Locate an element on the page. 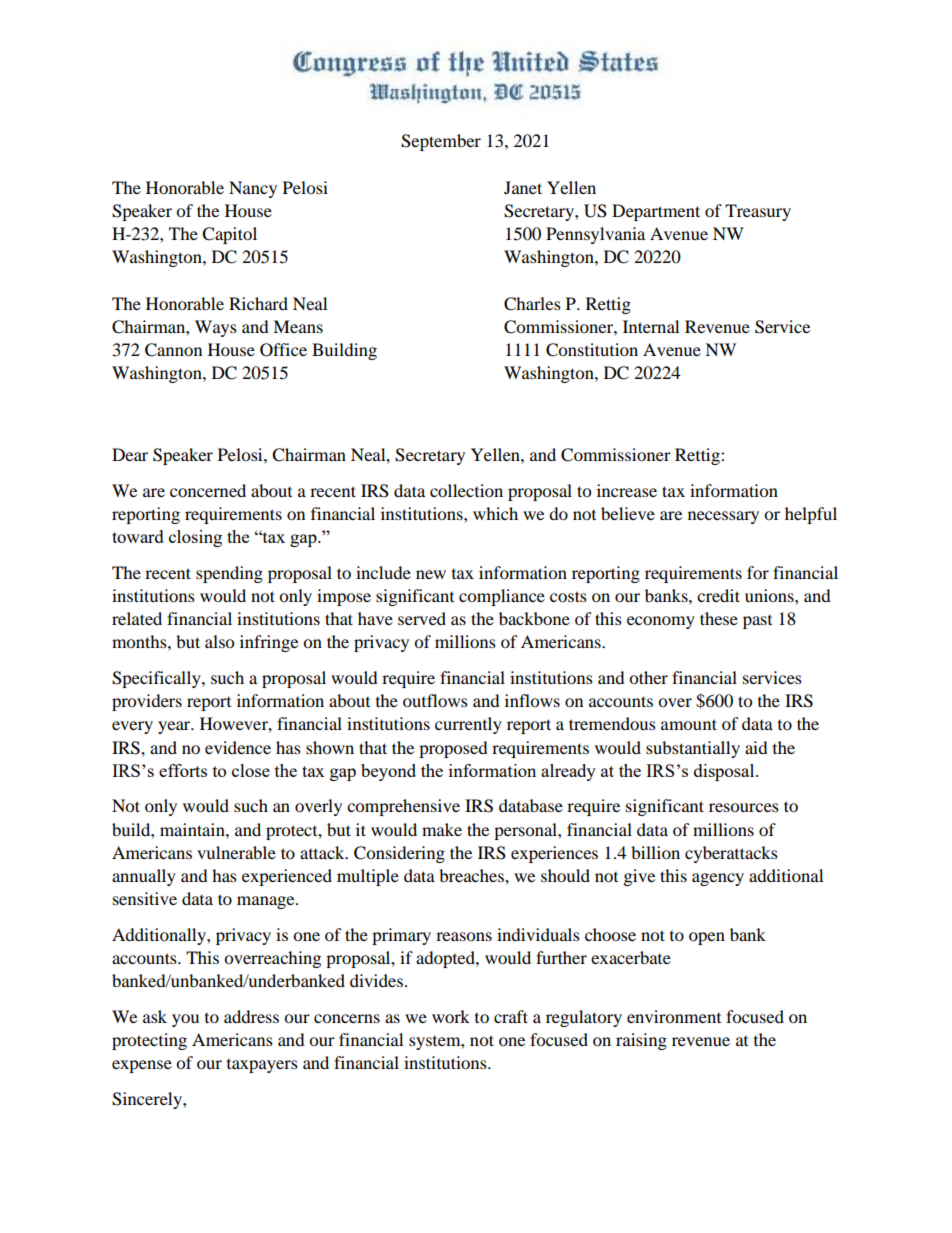 This image has width=952, height=1233. also is located at coordinates (219, 641).
